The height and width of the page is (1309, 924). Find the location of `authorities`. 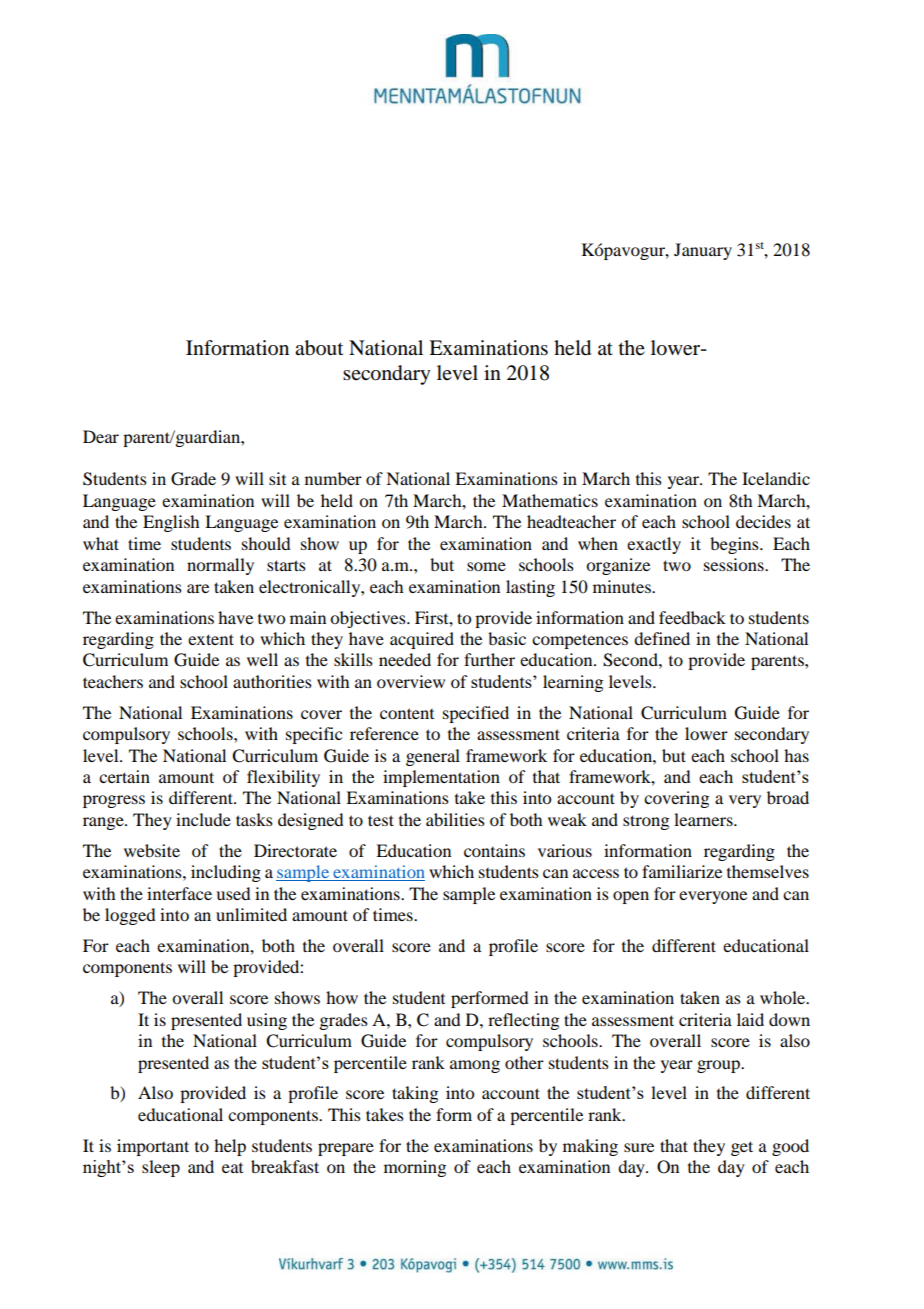

authorities is located at coordinates (272, 681).
